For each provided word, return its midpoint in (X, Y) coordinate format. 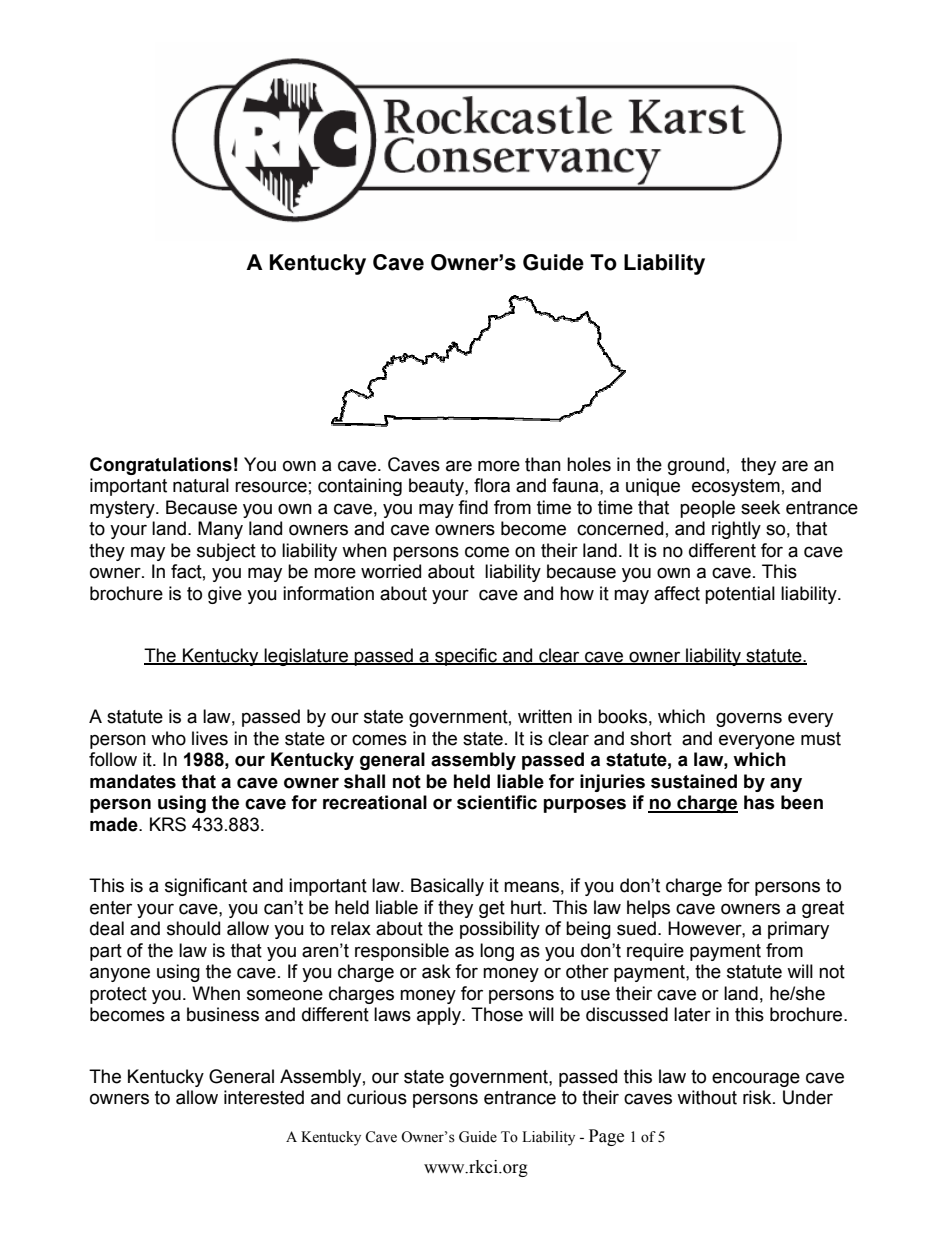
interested (264, 1097)
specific (466, 657)
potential (740, 595)
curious (377, 1097)
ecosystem (736, 487)
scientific (497, 802)
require (655, 952)
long (497, 952)
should (193, 928)
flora (492, 485)
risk (758, 1097)
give (225, 595)
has (759, 802)
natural (201, 485)
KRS (168, 824)
